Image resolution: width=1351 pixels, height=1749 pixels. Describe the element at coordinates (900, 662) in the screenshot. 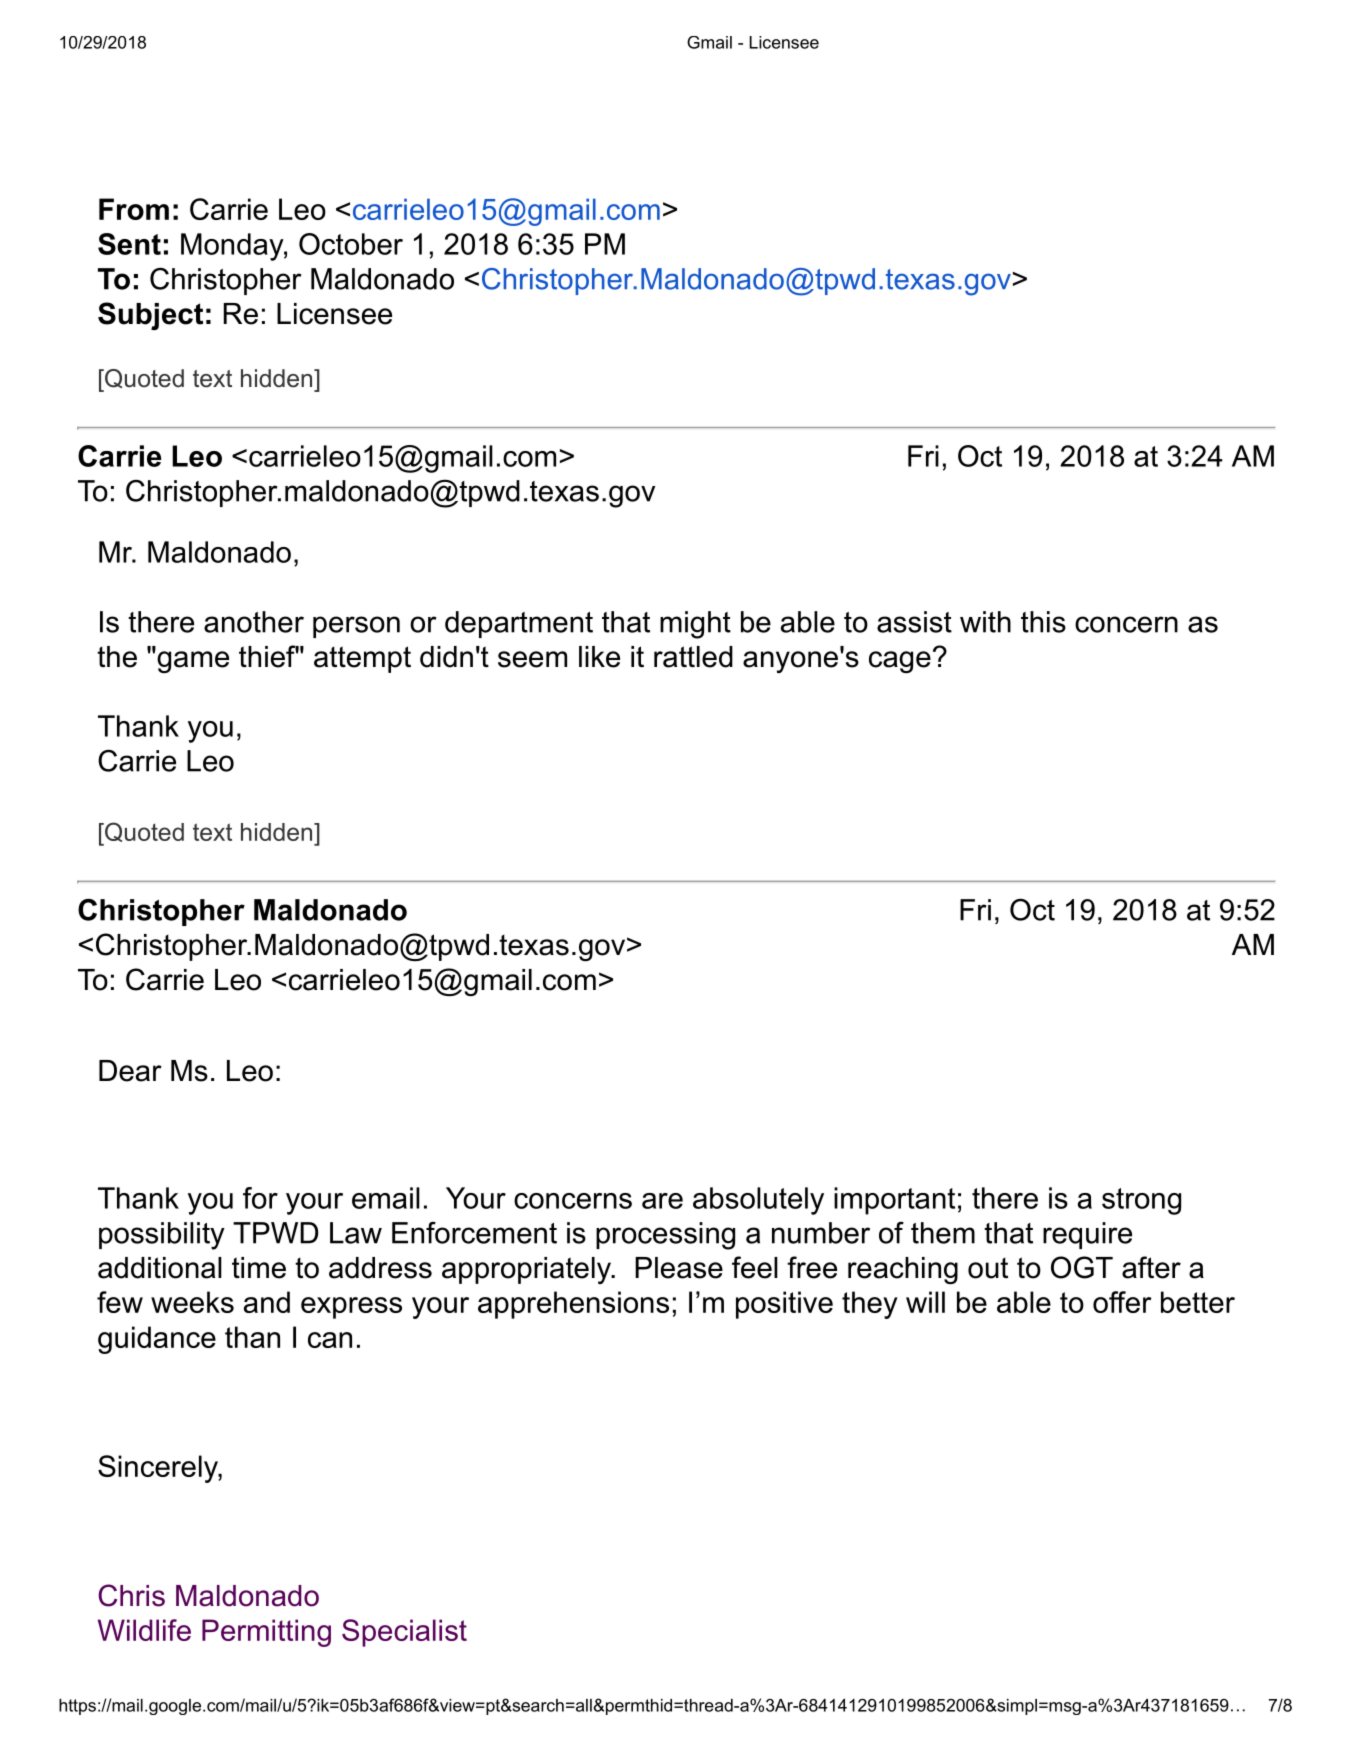

I see `cage` at that location.
